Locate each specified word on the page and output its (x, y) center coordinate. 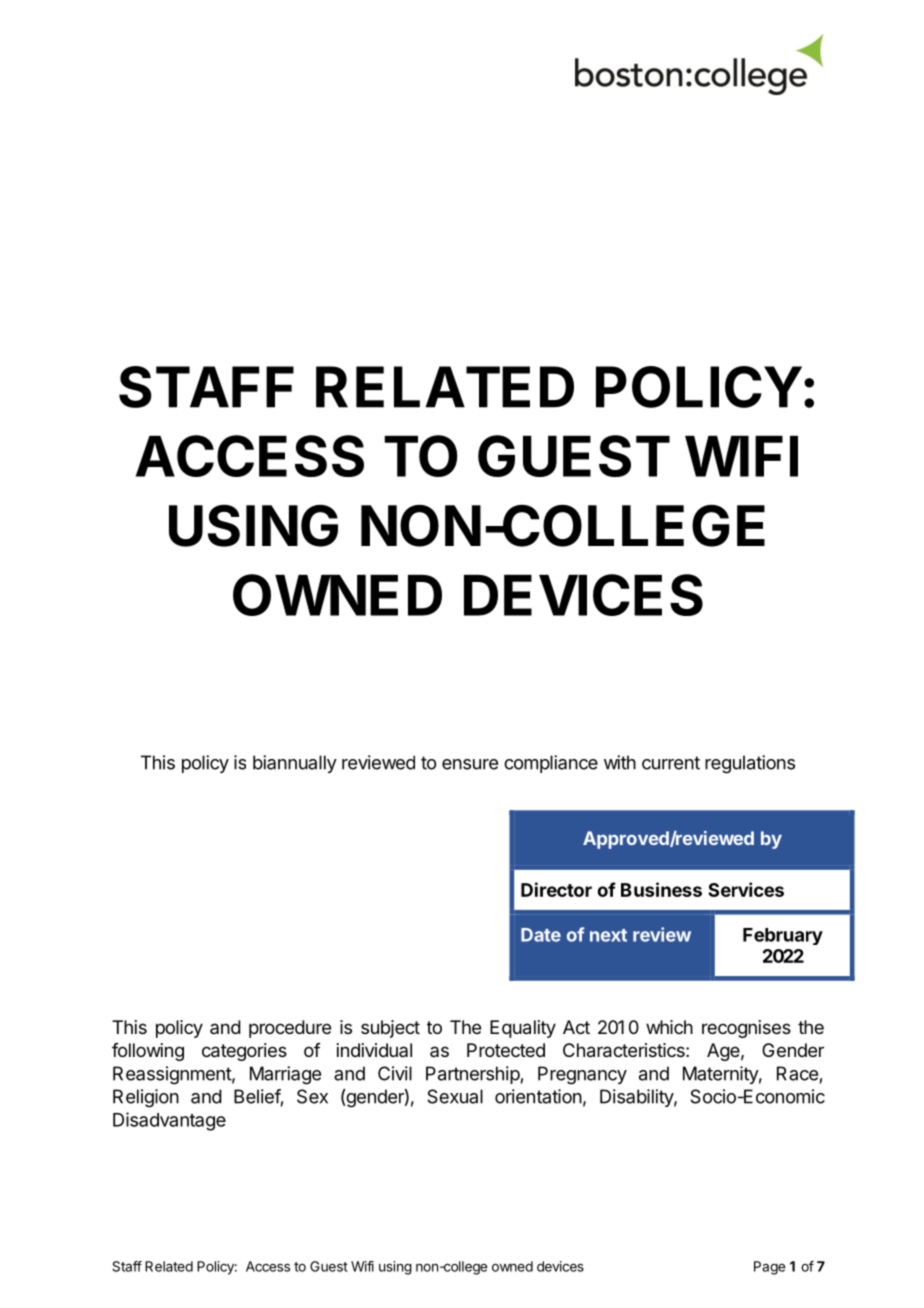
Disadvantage (169, 1121)
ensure (470, 764)
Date (541, 935)
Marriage (285, 1075)
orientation (538, 1096)
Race (797, 1073)
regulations (750, 764)
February (783, 936)
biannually (295, 764)
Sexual (455, 1096)
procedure (290, 1029)
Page (769, 1268)
